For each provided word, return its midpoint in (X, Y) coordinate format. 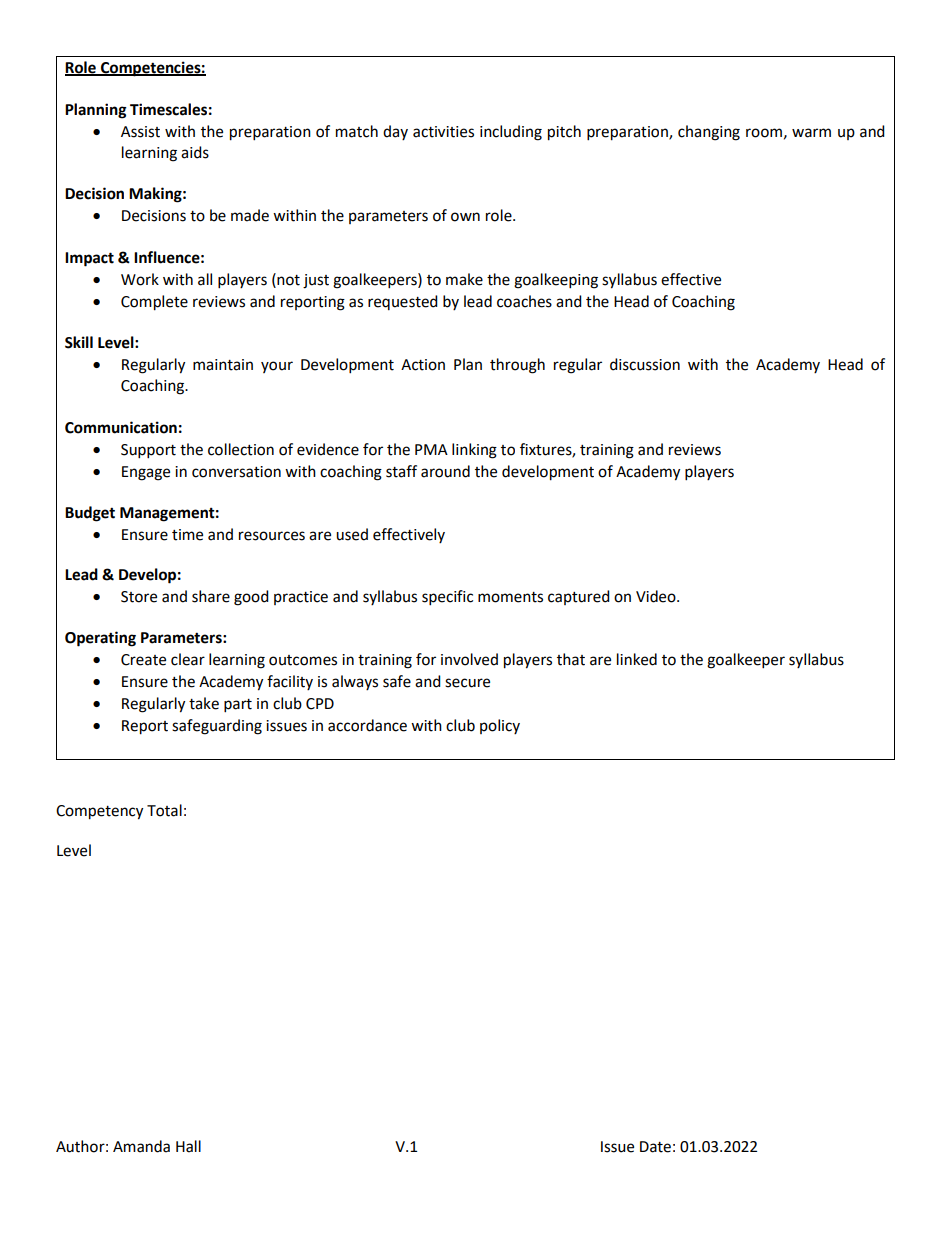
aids (195, 152)
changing (709, 133)
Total (164, 810)
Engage (146, 473)
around (445, 471)
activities (443, 132)
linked (637, 659)
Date (655, 1147)
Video (657, 596)
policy (500, 726)
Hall (188, 1146)
